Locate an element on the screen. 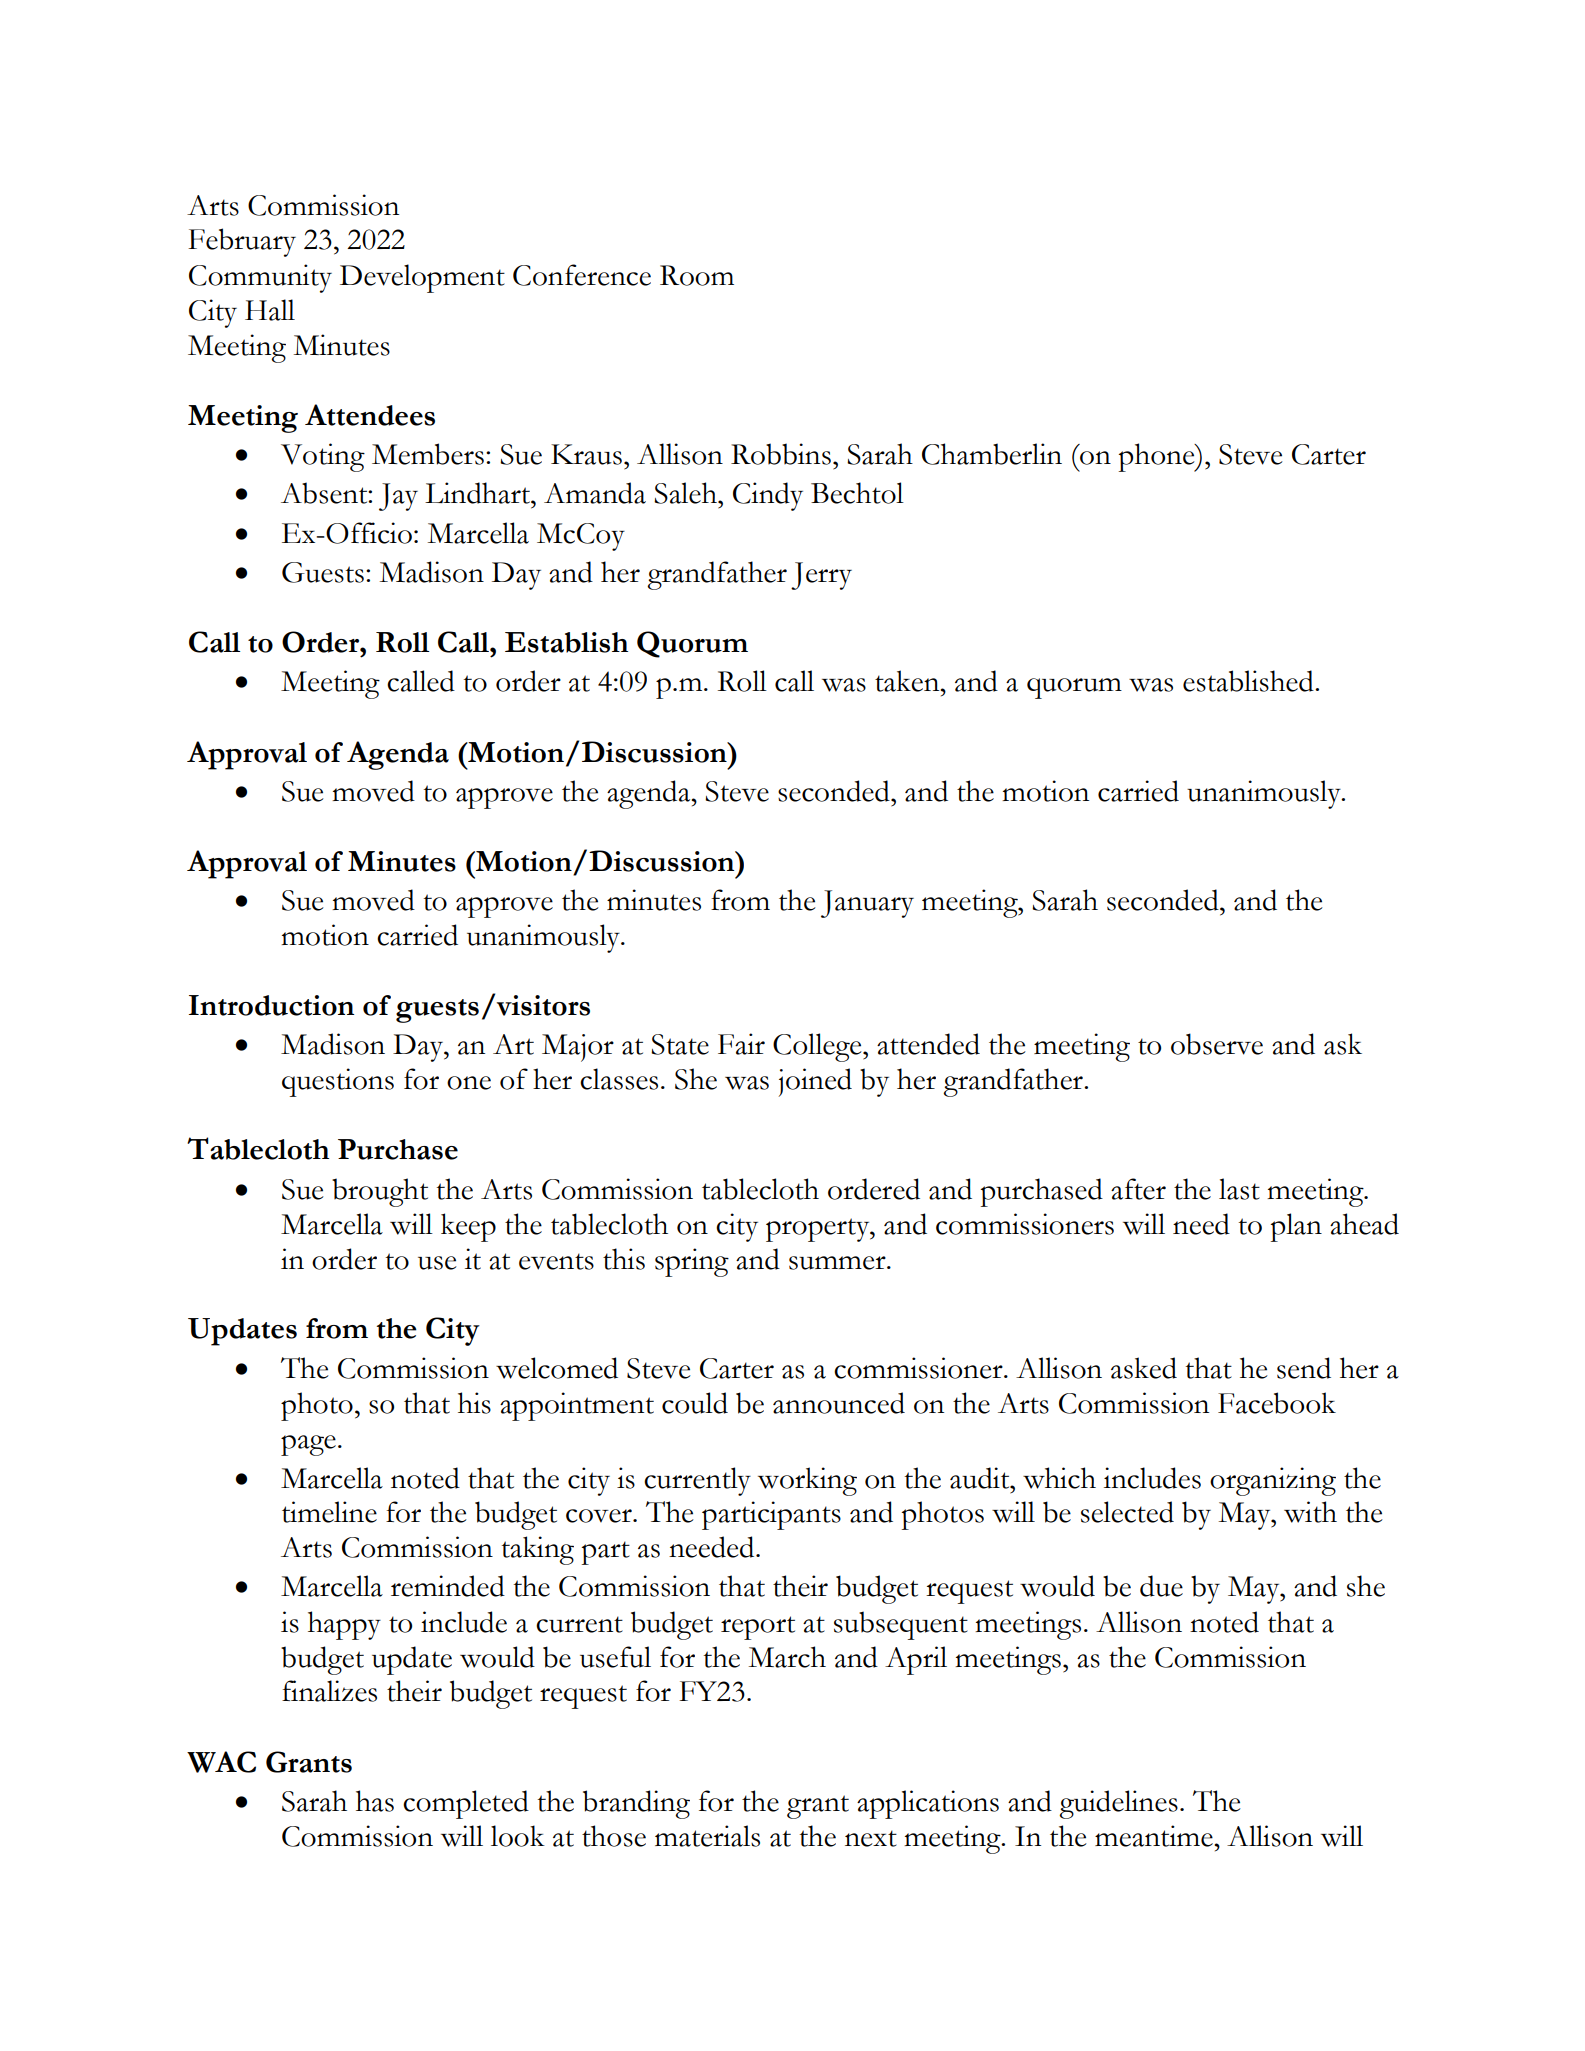 The height and width of the screenshot is (2051, 1585). Development is located at coordinates (422, 278).
